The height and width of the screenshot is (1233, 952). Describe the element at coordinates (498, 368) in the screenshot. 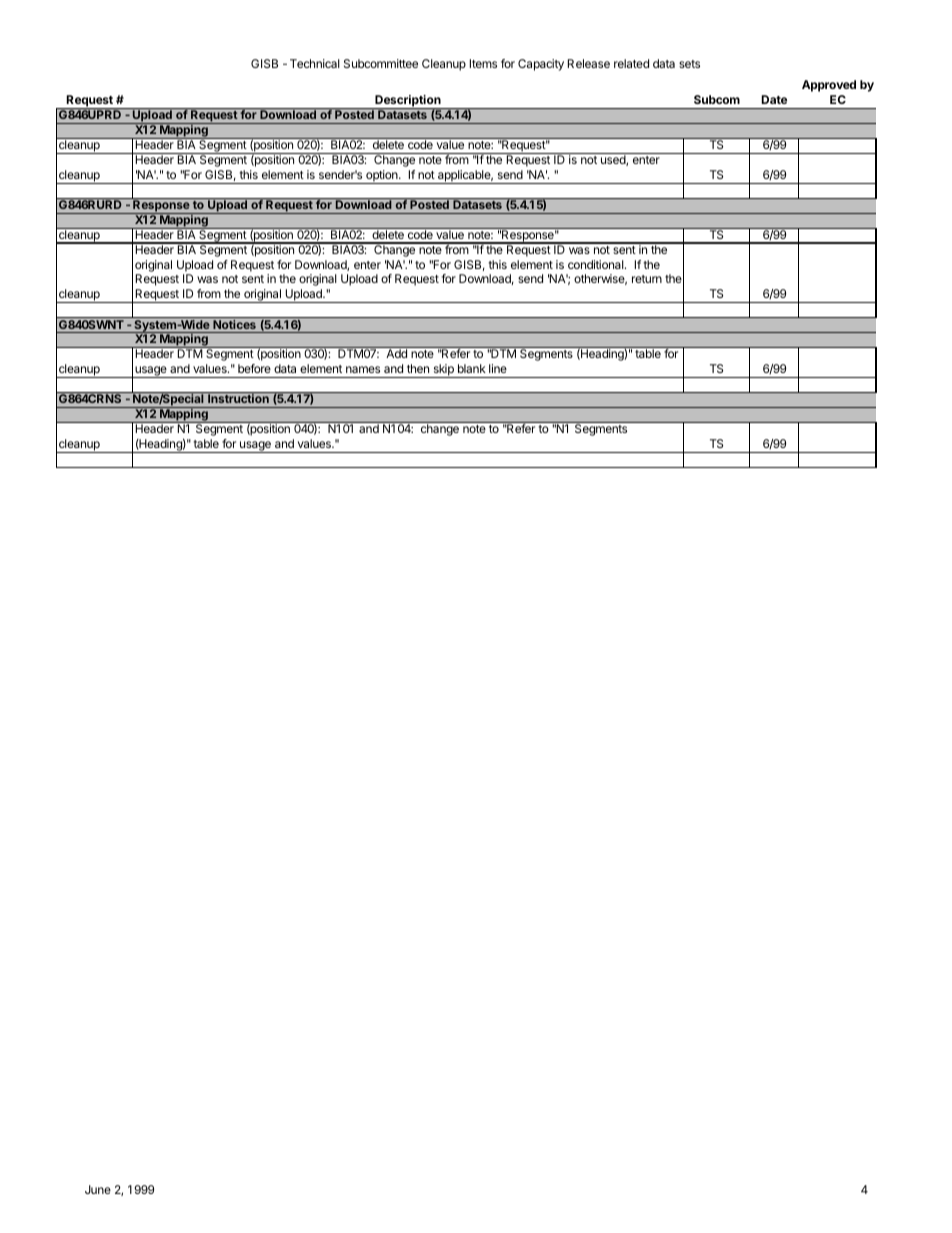

I see `line` at that location.
